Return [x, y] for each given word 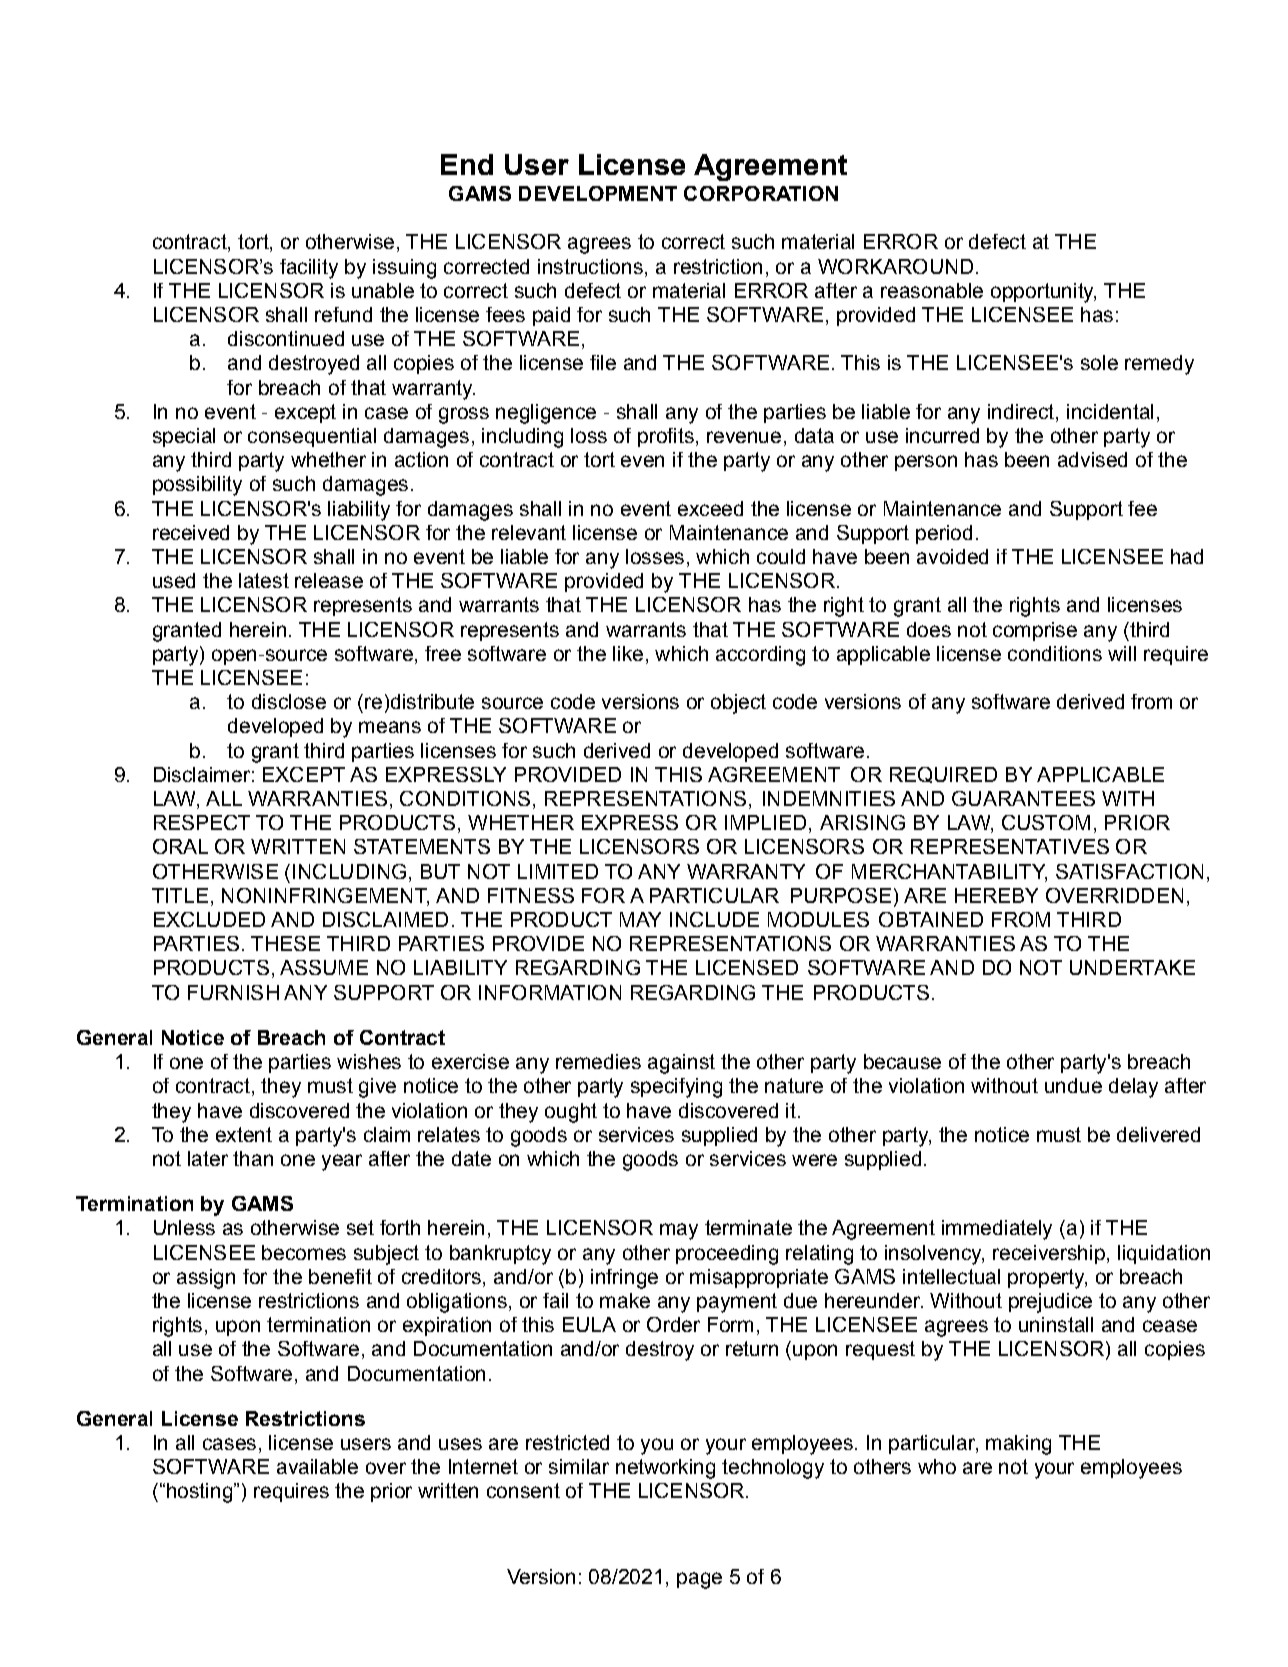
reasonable [932, 290]
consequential [312, 437]
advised [1092, 459]
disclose [289, 701]
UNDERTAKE [1132, 967]
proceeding [727, 1255]
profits [666, 437]
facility [309, 269]
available [317, 1466]
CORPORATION [761, 193]
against [681, 1064]
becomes [304, 1252]
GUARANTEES [1023, 798]
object [738, 704]
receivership [1049, 1254]
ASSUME [324, 967]
